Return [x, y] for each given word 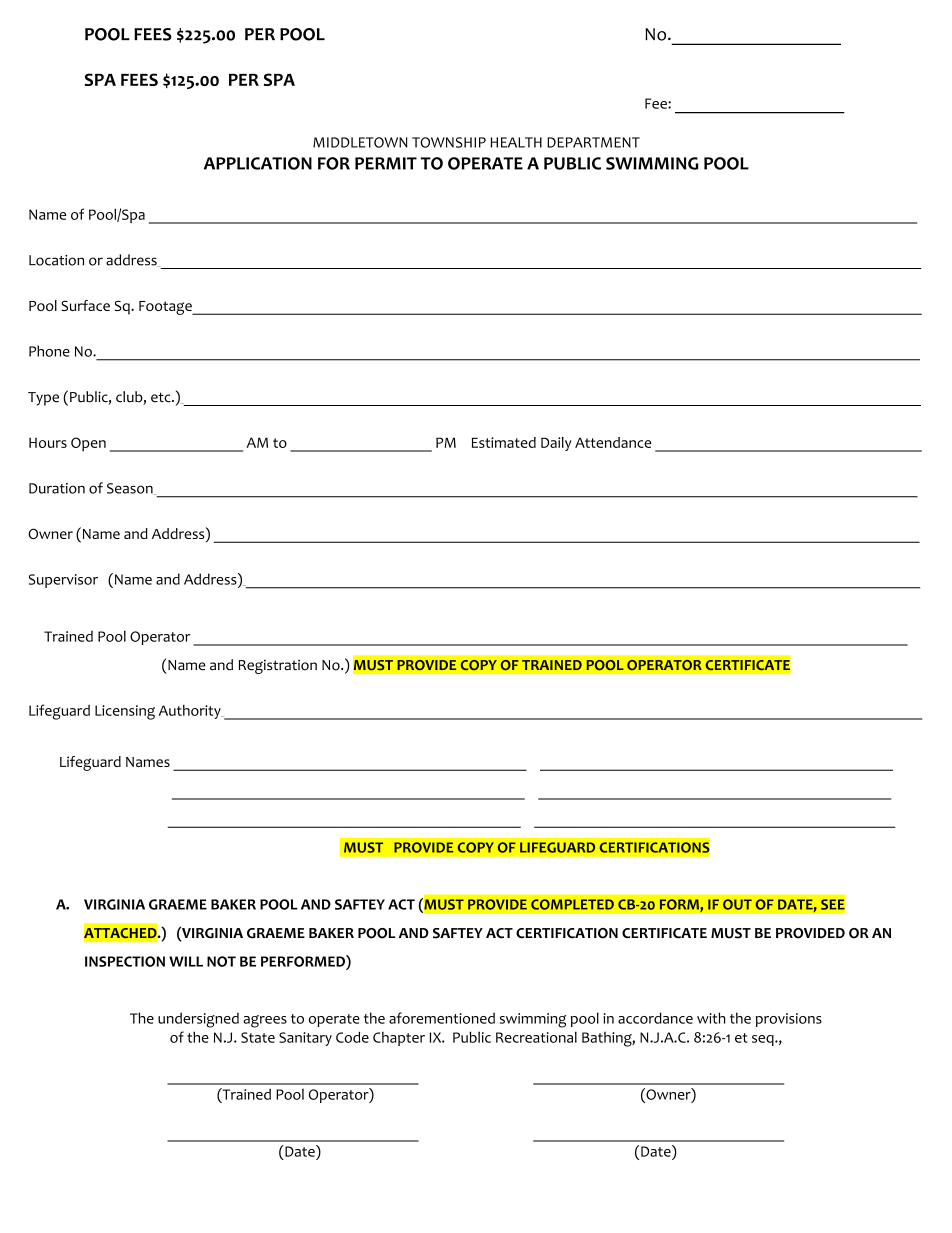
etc [162, 397]
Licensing [125, 712]
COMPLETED [572, 904]
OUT [737, 904]
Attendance [613, 442]
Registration [277, 666]
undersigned [198, 1020]
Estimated [504, 442]
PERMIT [386, 163]
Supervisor [63, 581]
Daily [556, 444]
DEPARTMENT [593, 142]
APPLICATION [258, 163]
